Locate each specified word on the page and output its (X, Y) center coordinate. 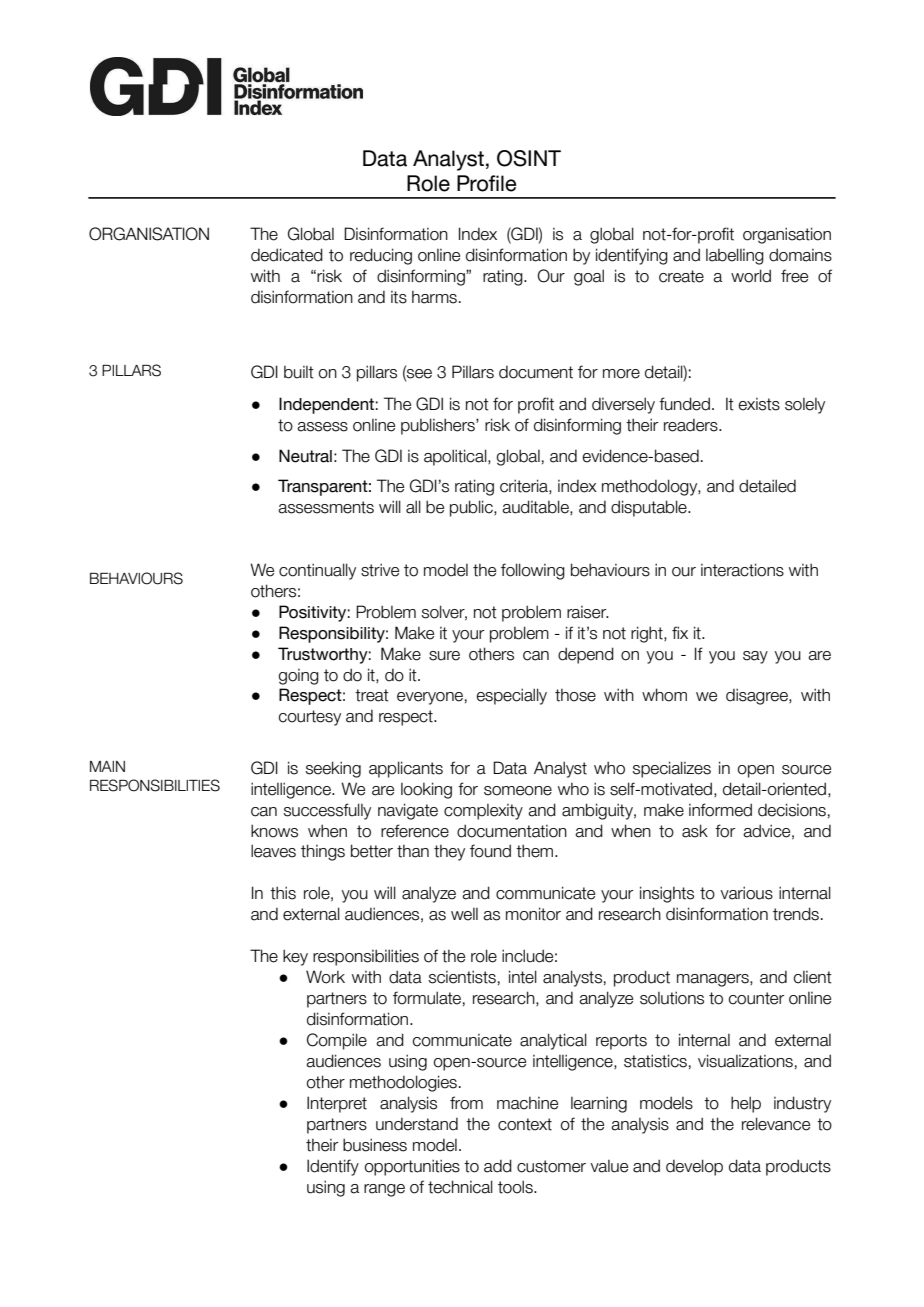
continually (317, 571)
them (536, 851)
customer (551, 1166)
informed (720, 810)
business (375, 1145)
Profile (487, 183)
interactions (742, 570)
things (323, 852)
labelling (735, 256)
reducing (381, 256)
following (533, 571)
